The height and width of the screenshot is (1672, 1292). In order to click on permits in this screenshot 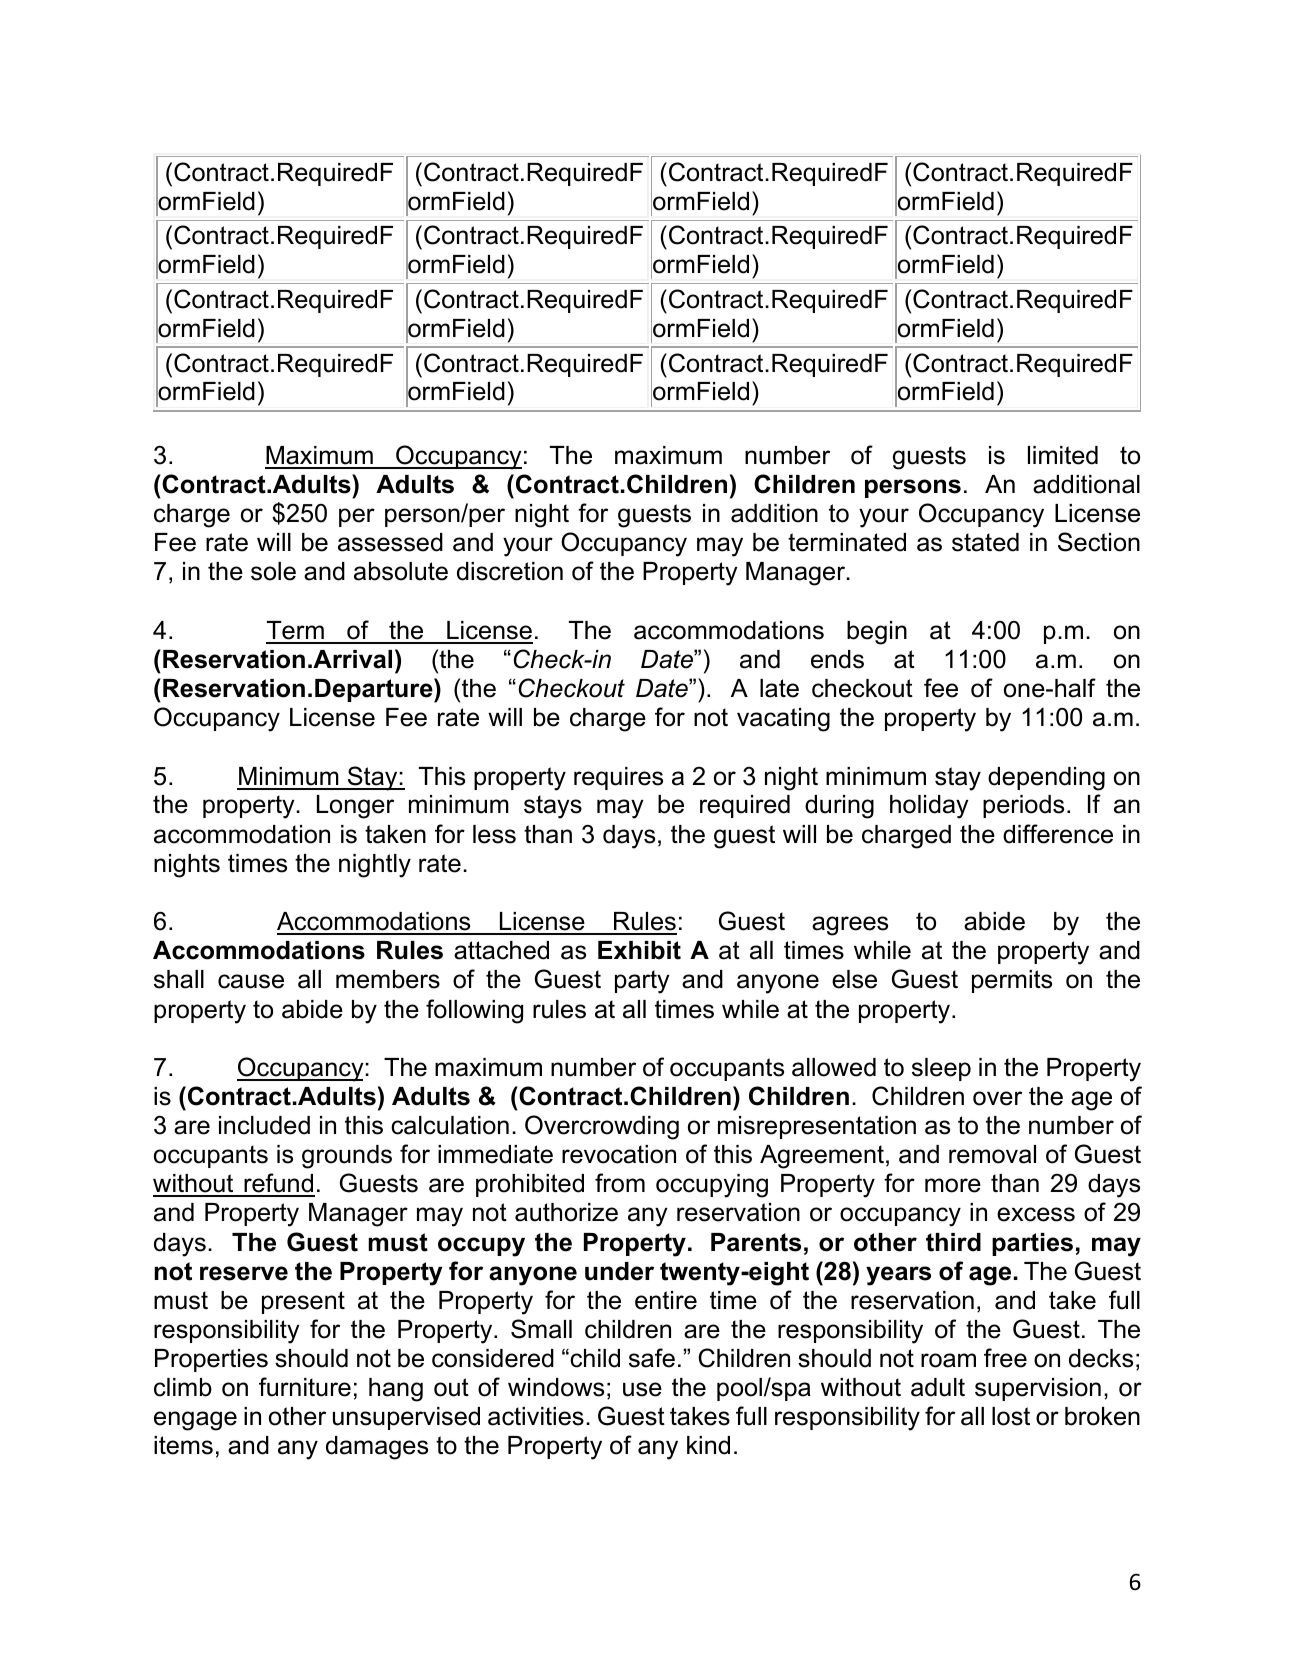, I will do `click(1012, 981)`.
